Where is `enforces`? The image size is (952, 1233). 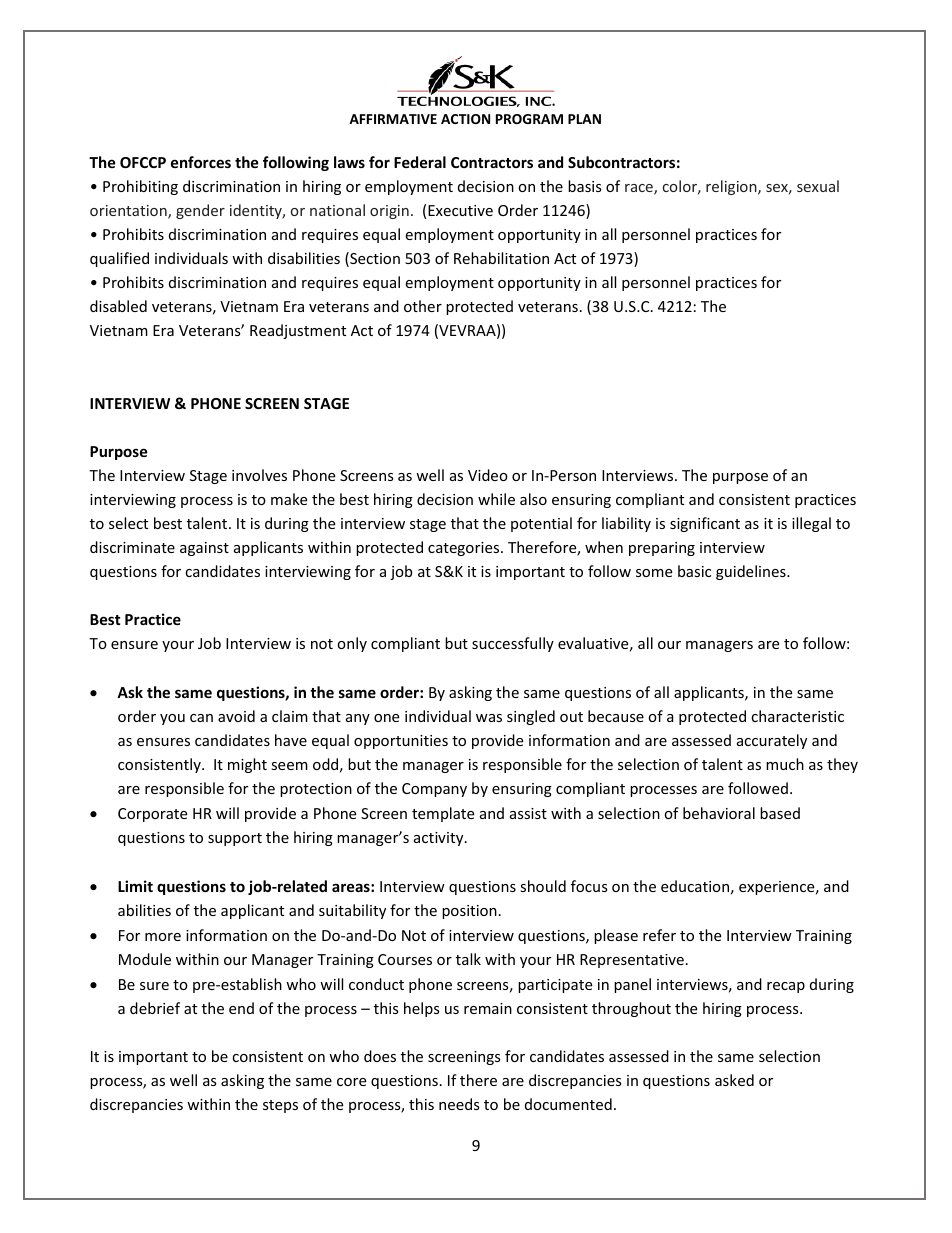
enforces is located at coordinates (201, 162).
